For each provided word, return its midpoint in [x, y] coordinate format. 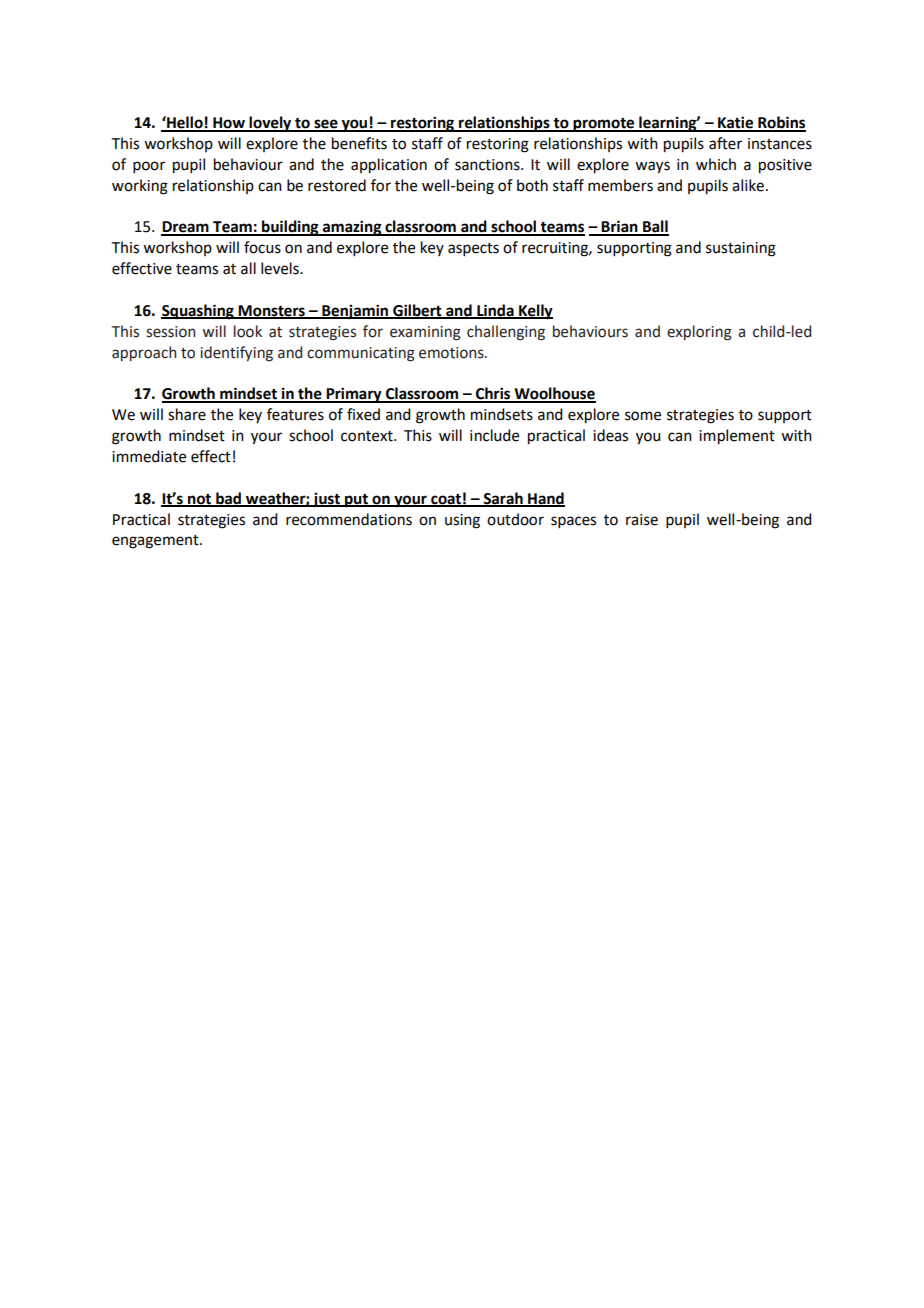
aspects [473, 249]
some [643, 416]
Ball [655, 227]
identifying [236, 354]
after [725, 143]
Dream [186, 228]
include [494, 435]
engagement [156, 542]
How [229, 124]
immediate [149, 456]
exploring [699, 333]
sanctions [488, 165]
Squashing [198, 312]
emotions [452, 353]
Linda [495, 311]
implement [737, 437]
